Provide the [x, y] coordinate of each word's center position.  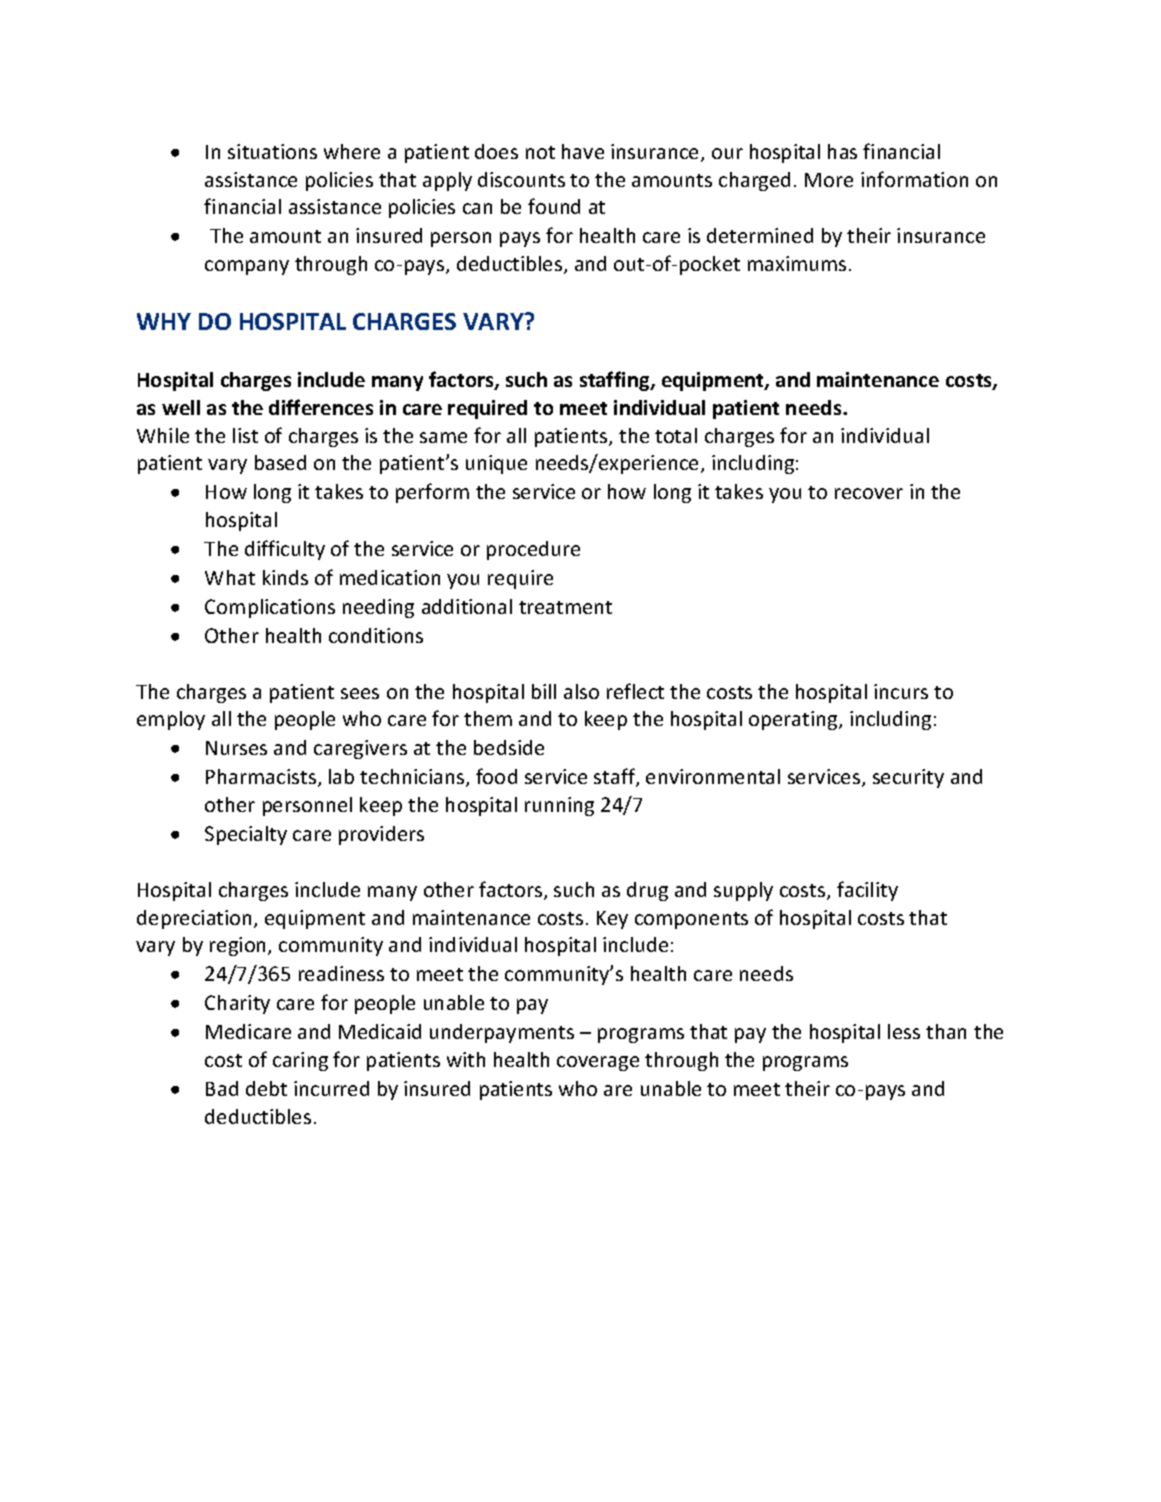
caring [300, 1061]
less [904, 1031]
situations [272, 151]
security [908, 778]
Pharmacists [262, 778]
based [280, 462]
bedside [509, 747]
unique [496, 464]
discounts [521, 179]
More [829, 180]
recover [869, 493]
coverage [598, 1063]
